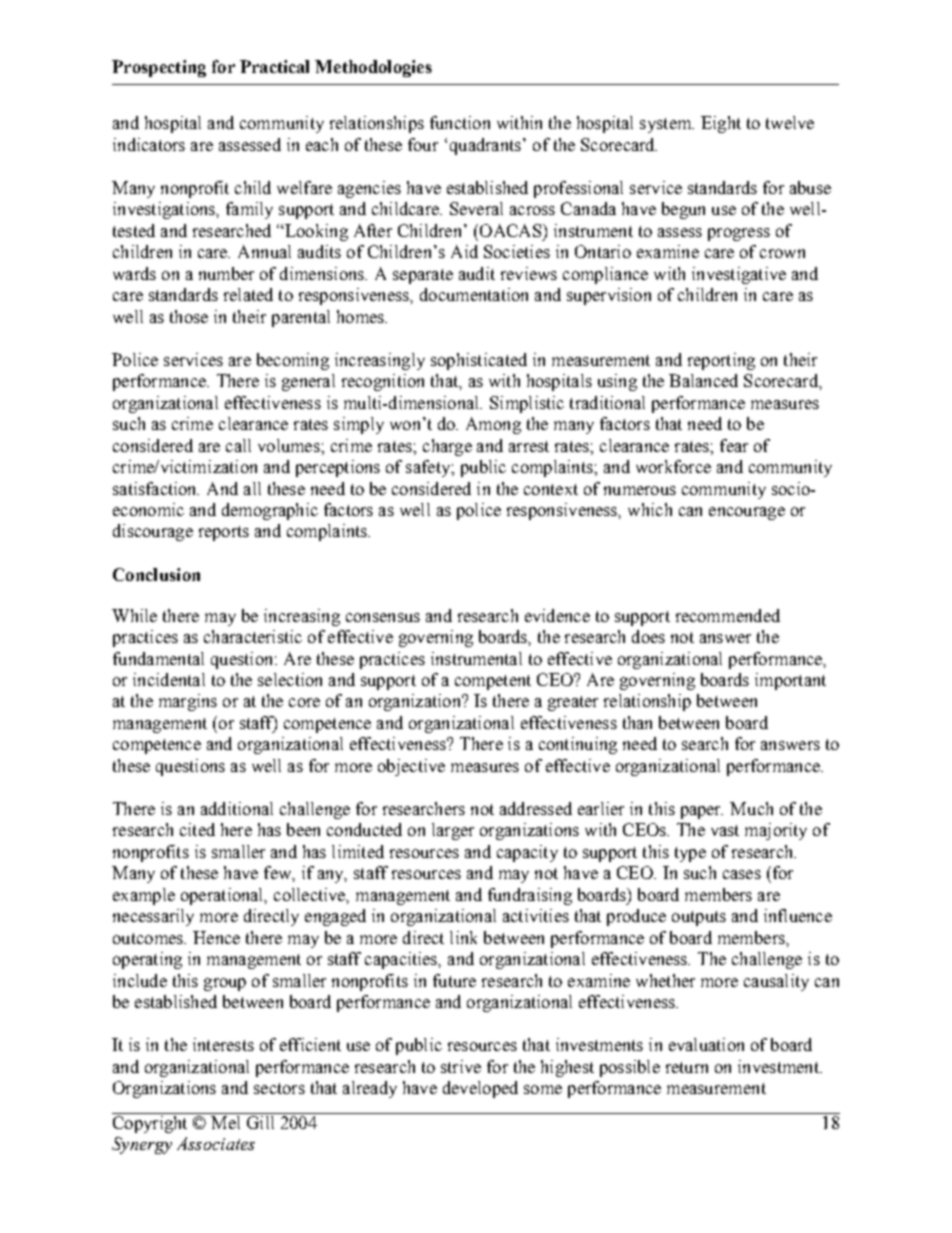 This document has height=1233, width=952. What do you see at coordinates (790, 681) in the document?
I see `important` at bounding box center [790, 681].
